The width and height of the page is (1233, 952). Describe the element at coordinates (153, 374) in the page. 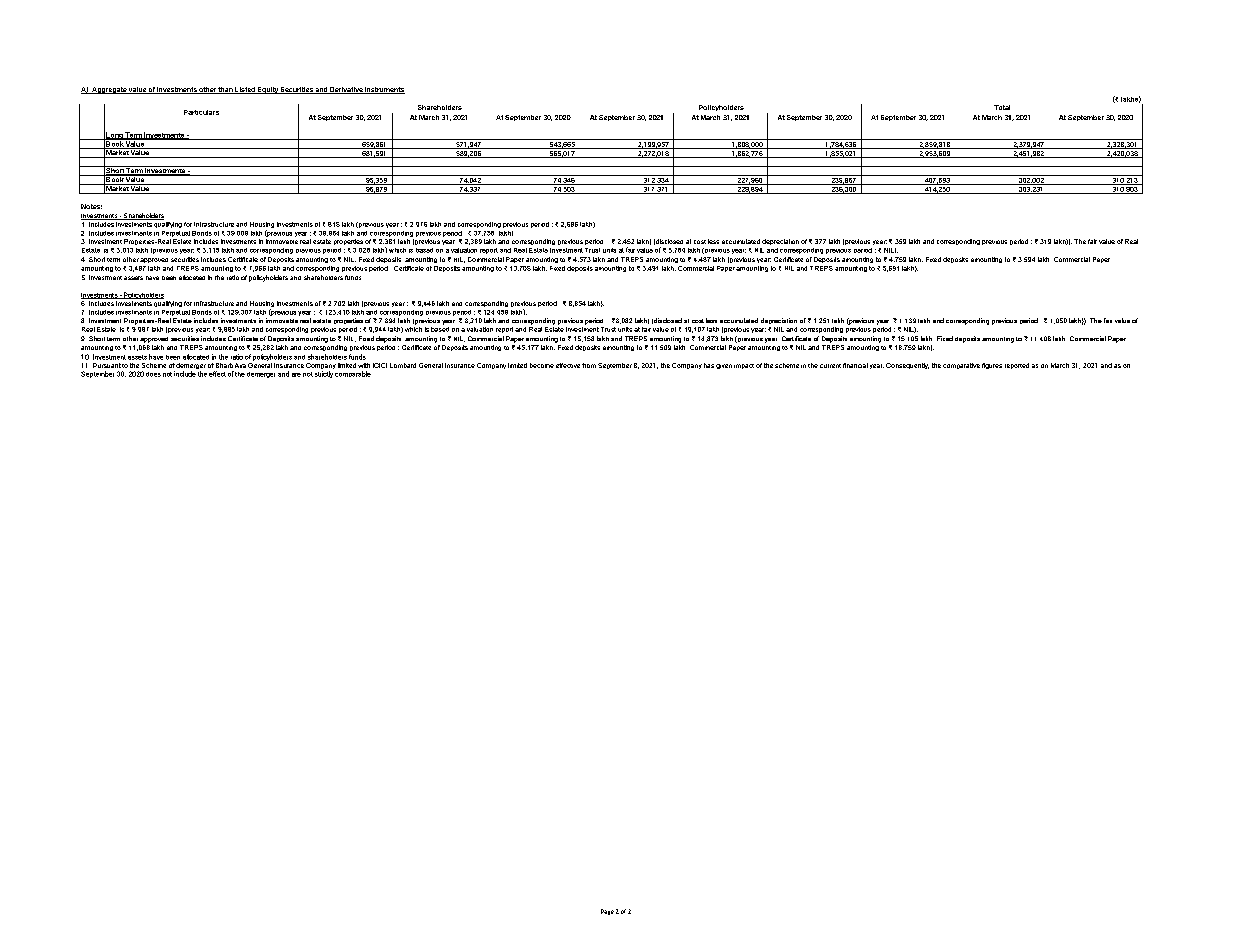

I see `does` at that location.
